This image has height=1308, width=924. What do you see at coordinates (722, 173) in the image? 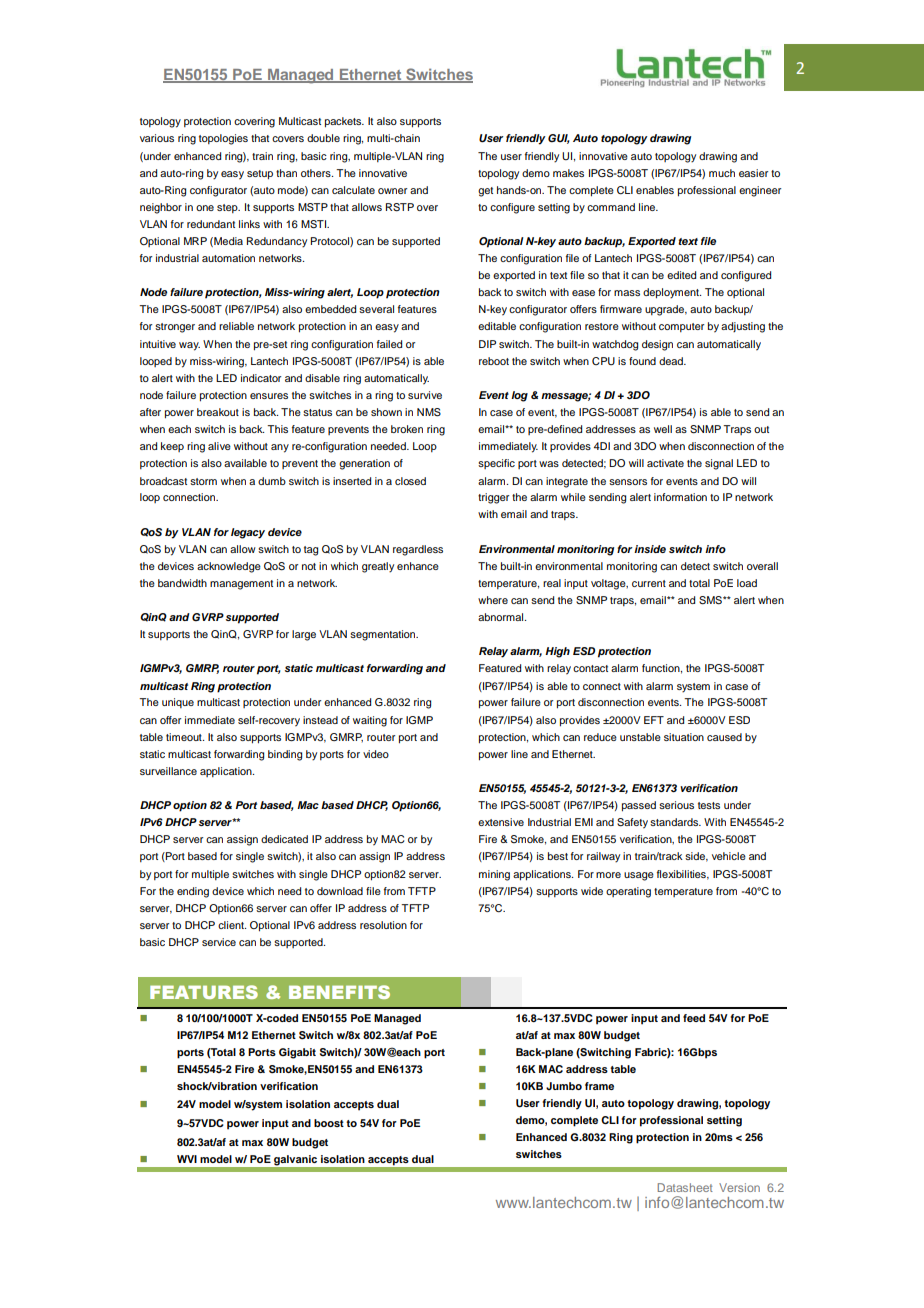
I see `much` at bounding box center [722, 173].
